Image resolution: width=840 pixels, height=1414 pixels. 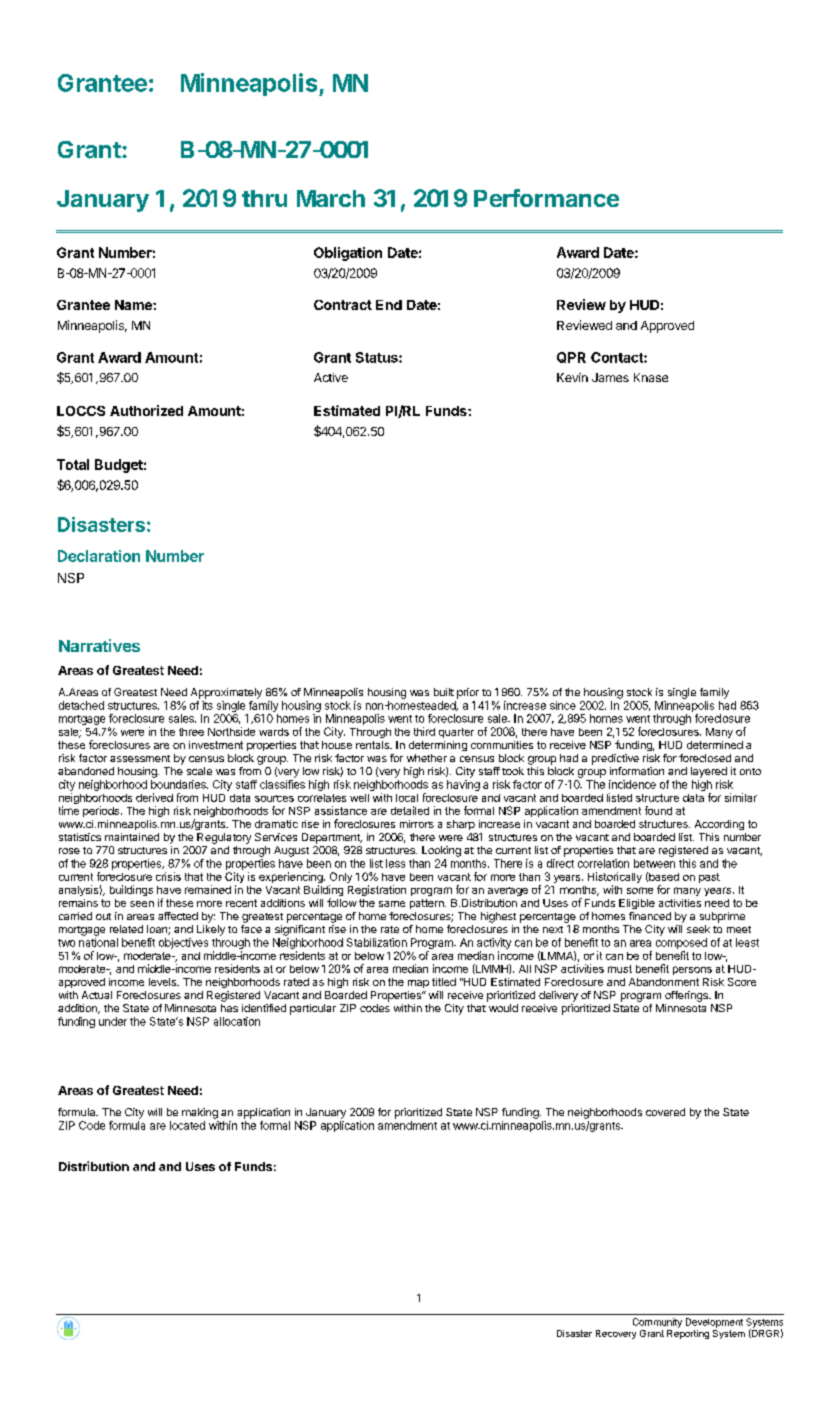 What do you see at coordinates (377, 942) in the screenshot?
I see `Stabilization` at bounding box center [377, 942].
